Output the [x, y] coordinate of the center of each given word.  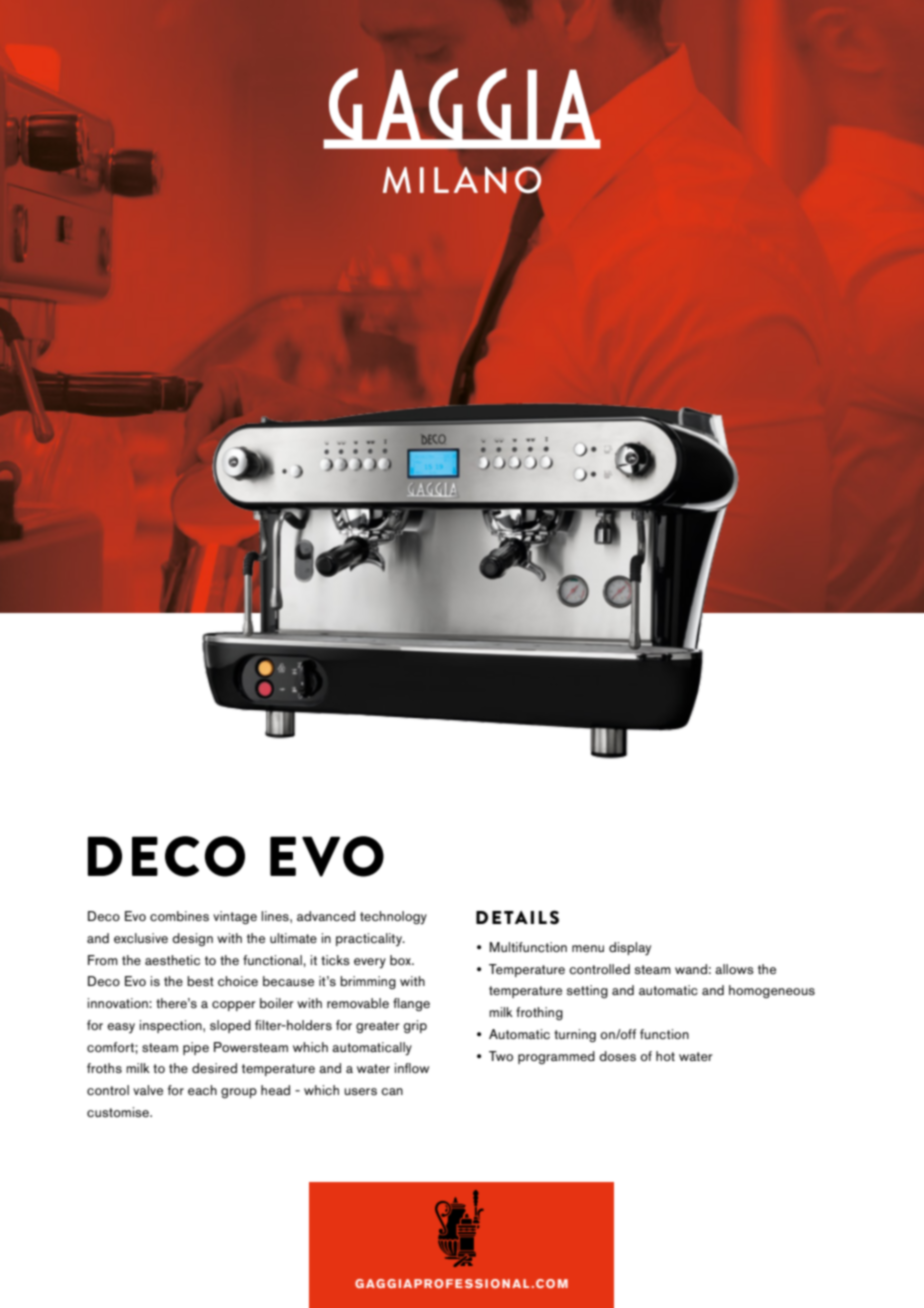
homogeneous [772, 991]
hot [665, 1056]
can [392, 1091]
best [200, 981]
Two [501, 1056]
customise [119, 1112]
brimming [368, 982]
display [630, 949]
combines [179, 916]
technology [393, 918]
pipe [196, 1048]
